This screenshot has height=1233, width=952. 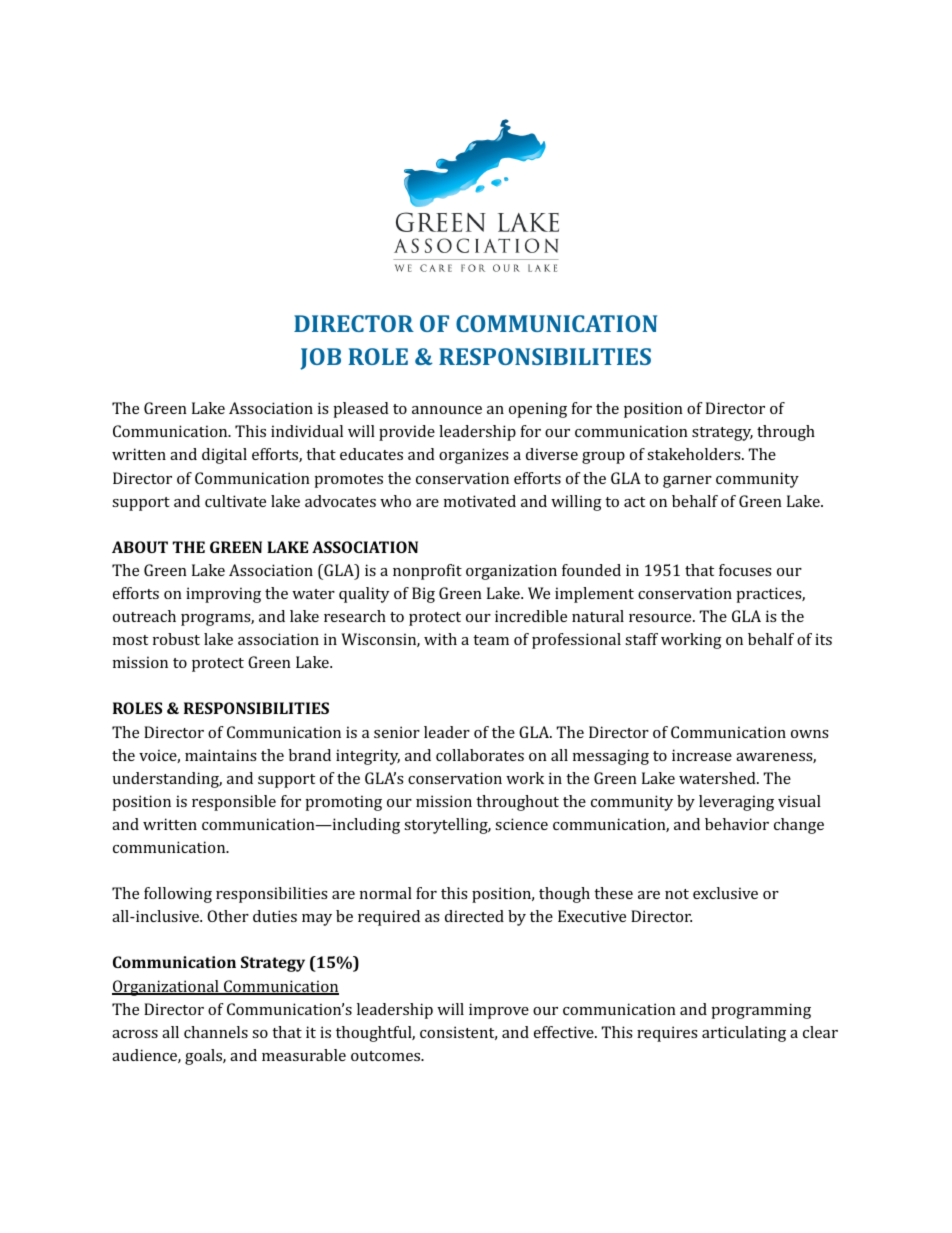 I want to click on announce, so click(x=447, y=410).
